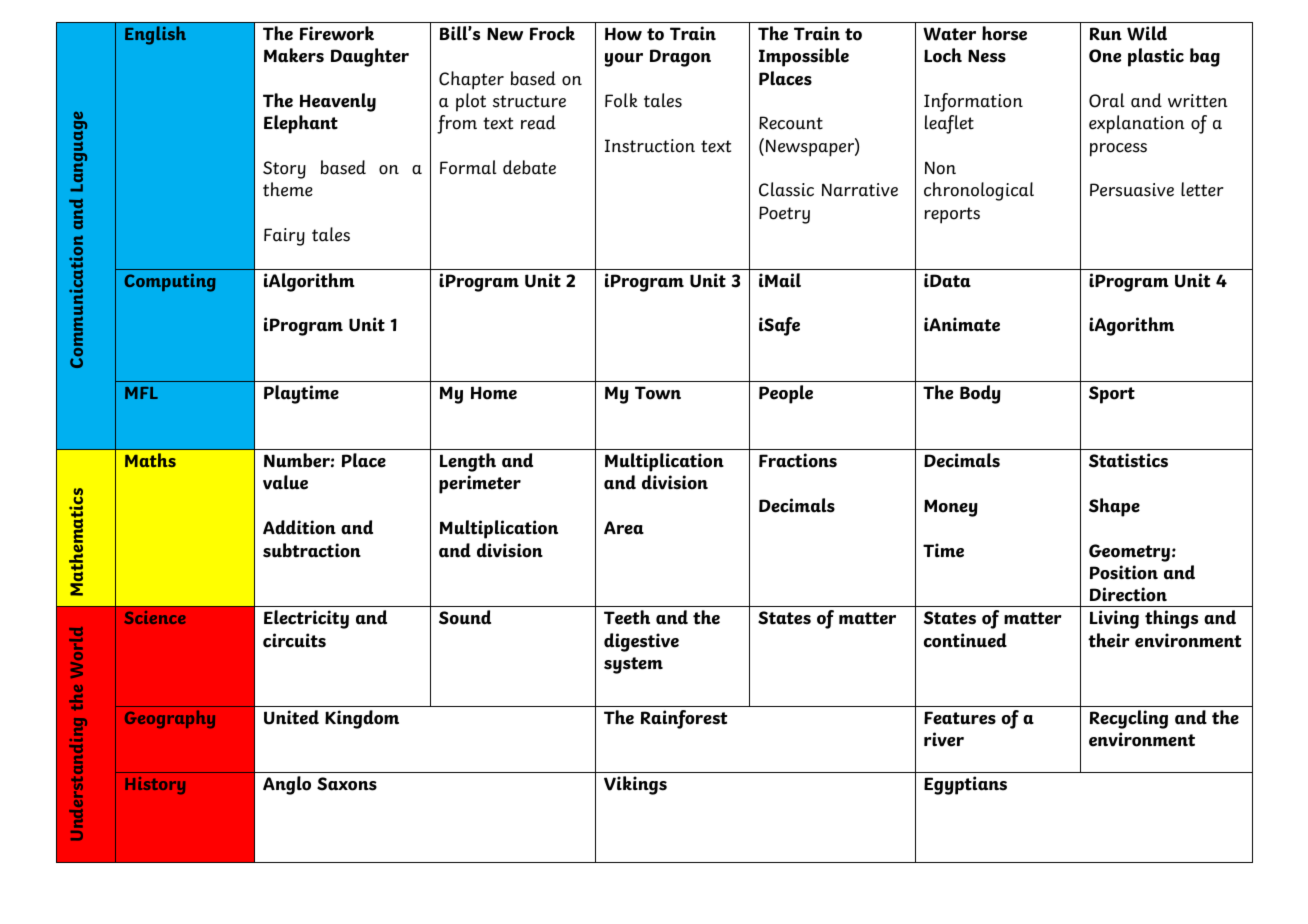 The width and height of the screenshot is (1308, 924). What do you see at coordinates (1128, 594) in the screenshot?
I see `Direction` at bounding box center [1128, 594].
